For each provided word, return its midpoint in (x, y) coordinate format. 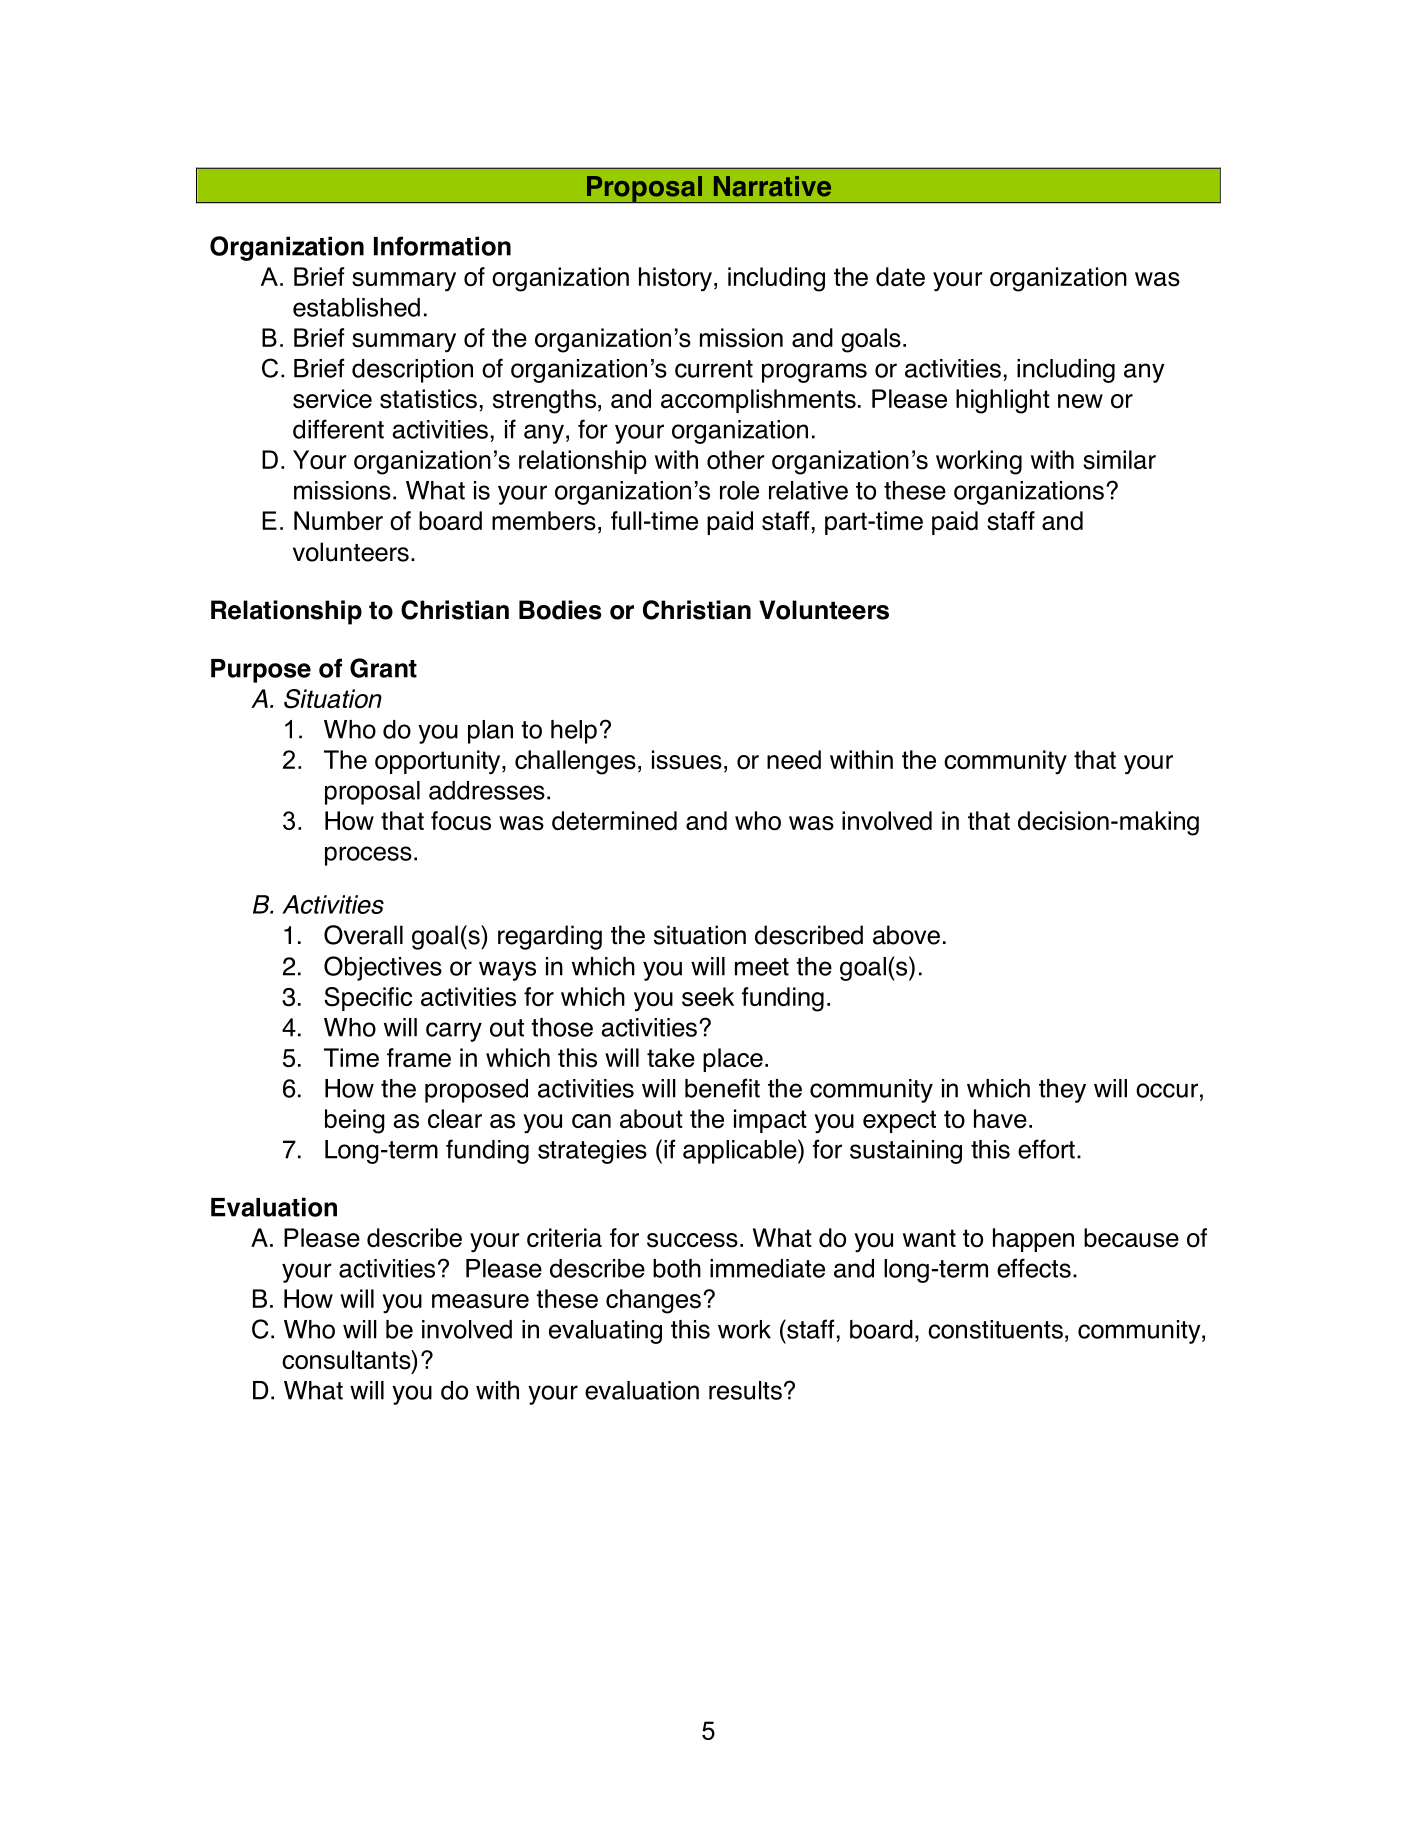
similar (1119, 460)
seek (708, 997)
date (900, 277)
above (906, 935)
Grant (383, 668)
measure (480, 1301)
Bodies (560, 610)
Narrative (772, 186)
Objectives (383, 968)
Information (442, 246)
